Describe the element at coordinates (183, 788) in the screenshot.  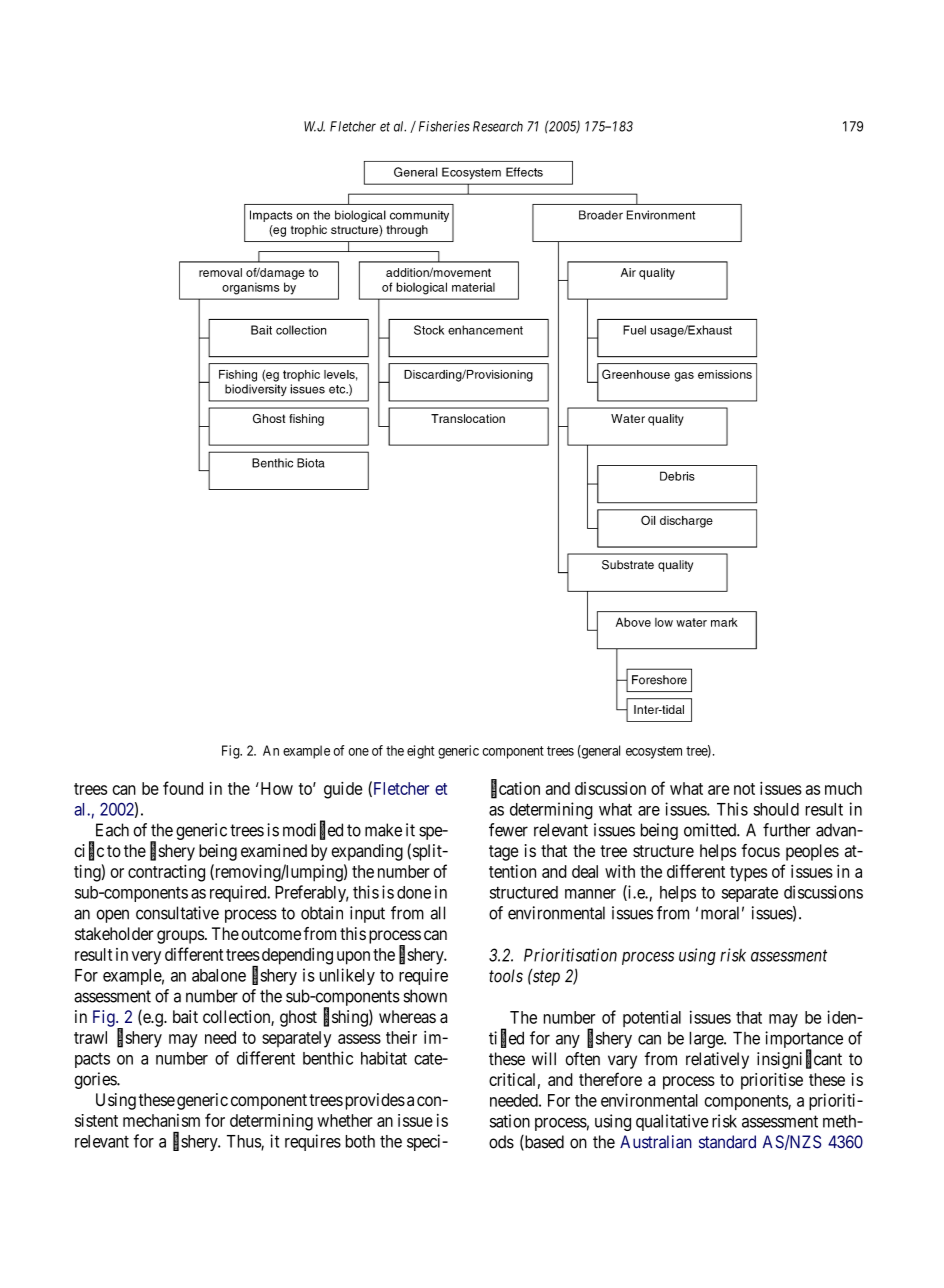
I see `found` at that location.
